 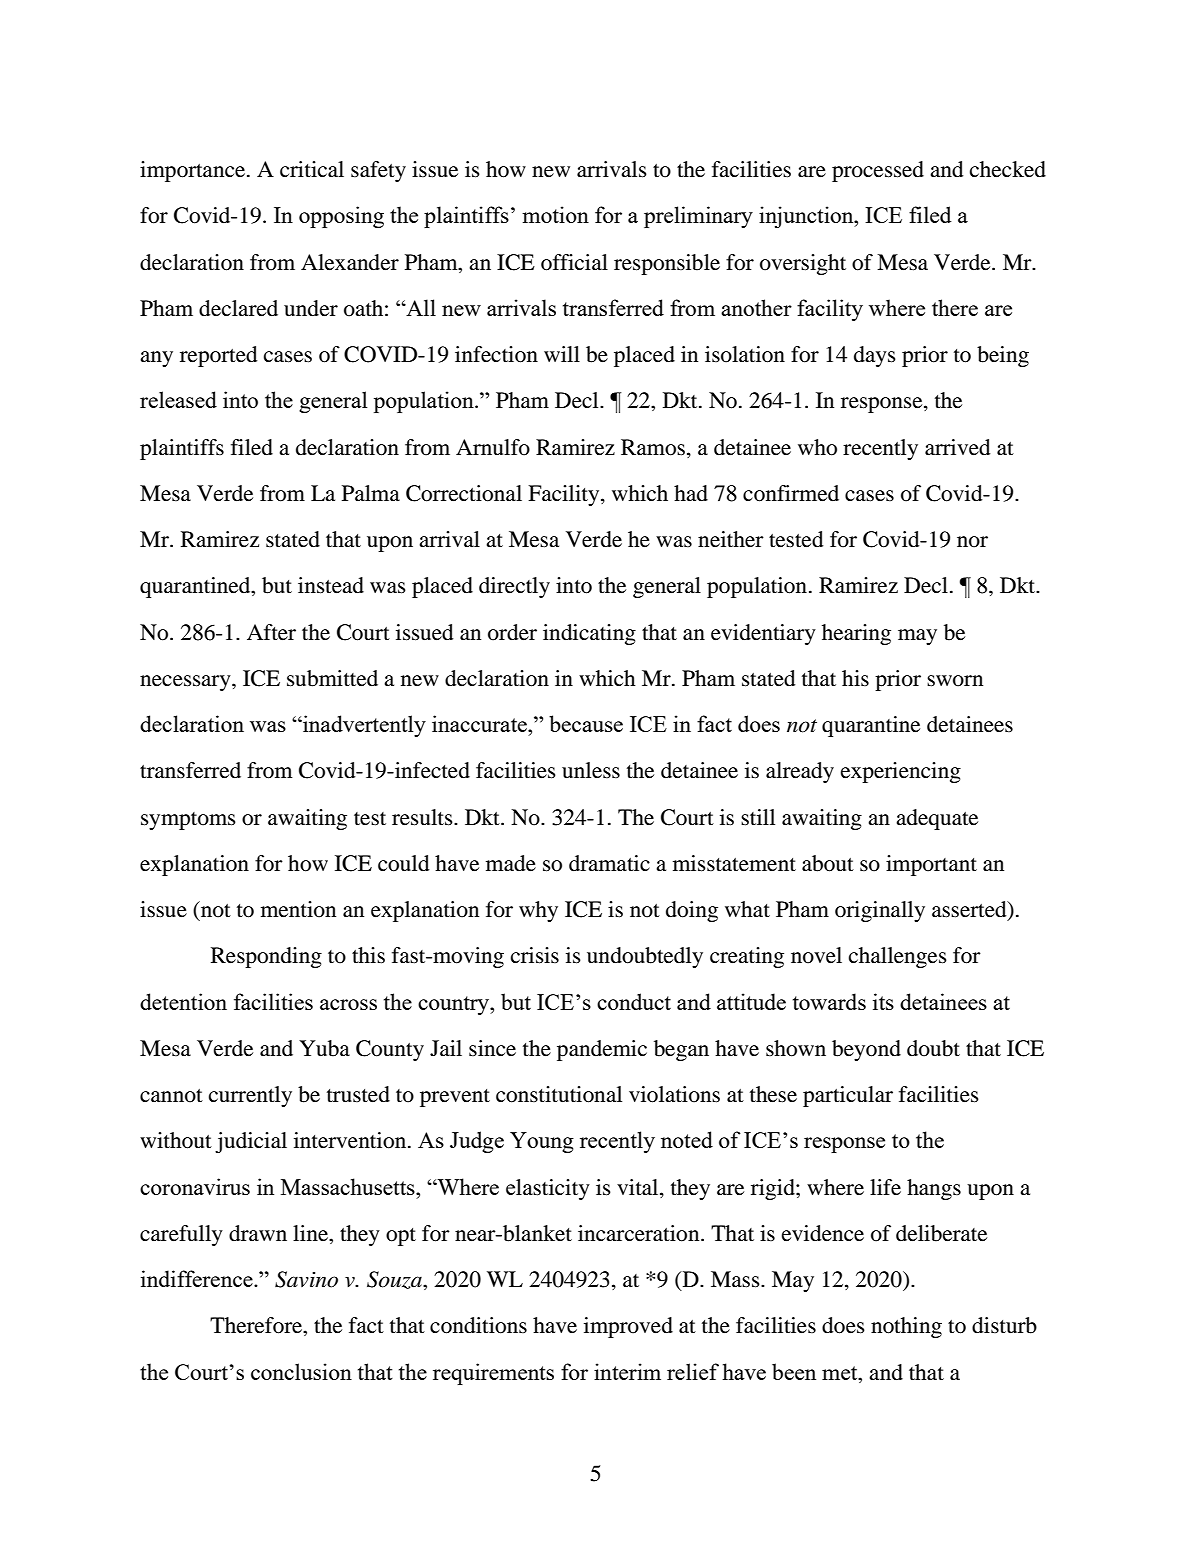 What do you see at coordinates (878, 171) in the document?
I see `processed` at bounding box center [878, 171].
